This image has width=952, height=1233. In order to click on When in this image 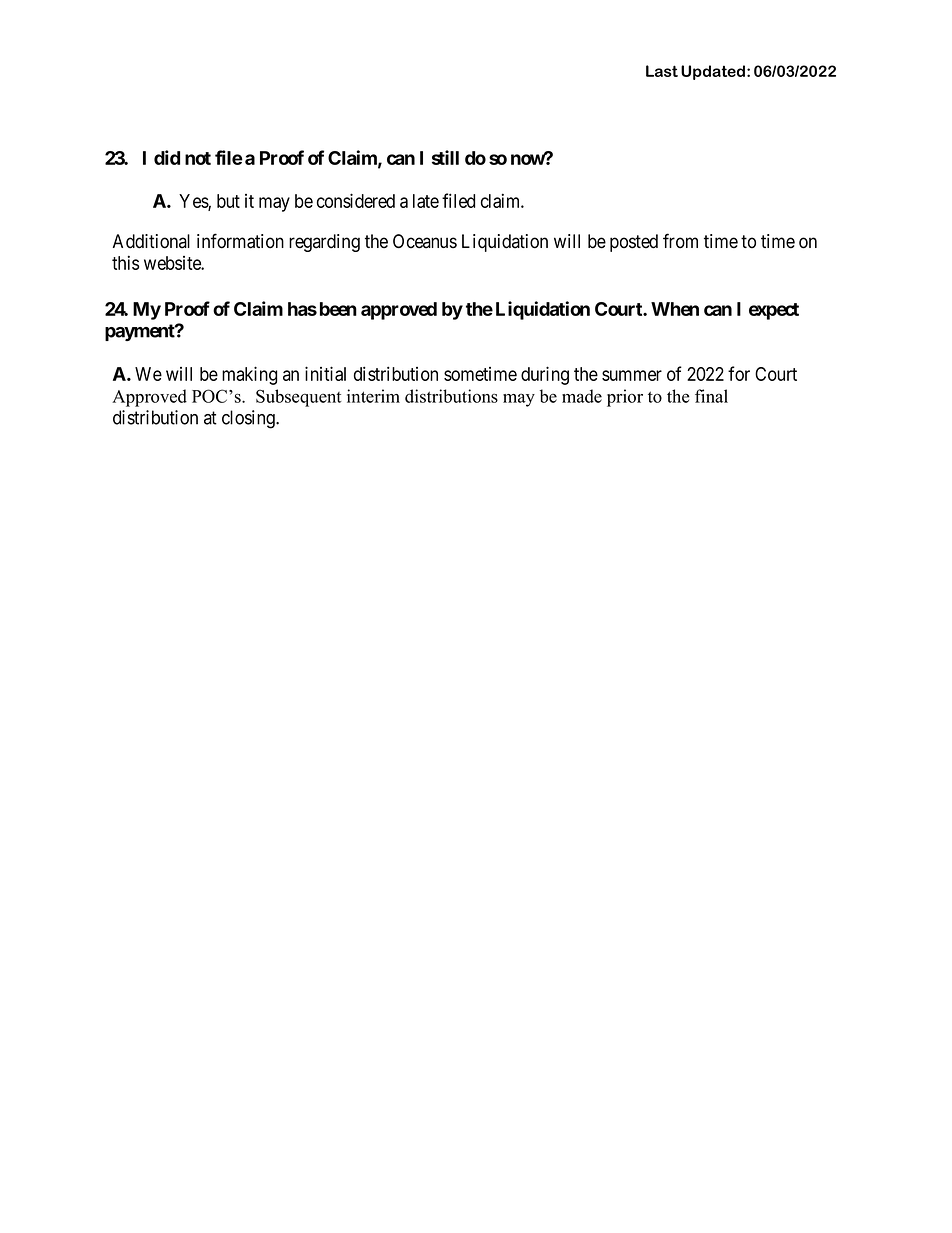, I will do `click(675, 309)`.
